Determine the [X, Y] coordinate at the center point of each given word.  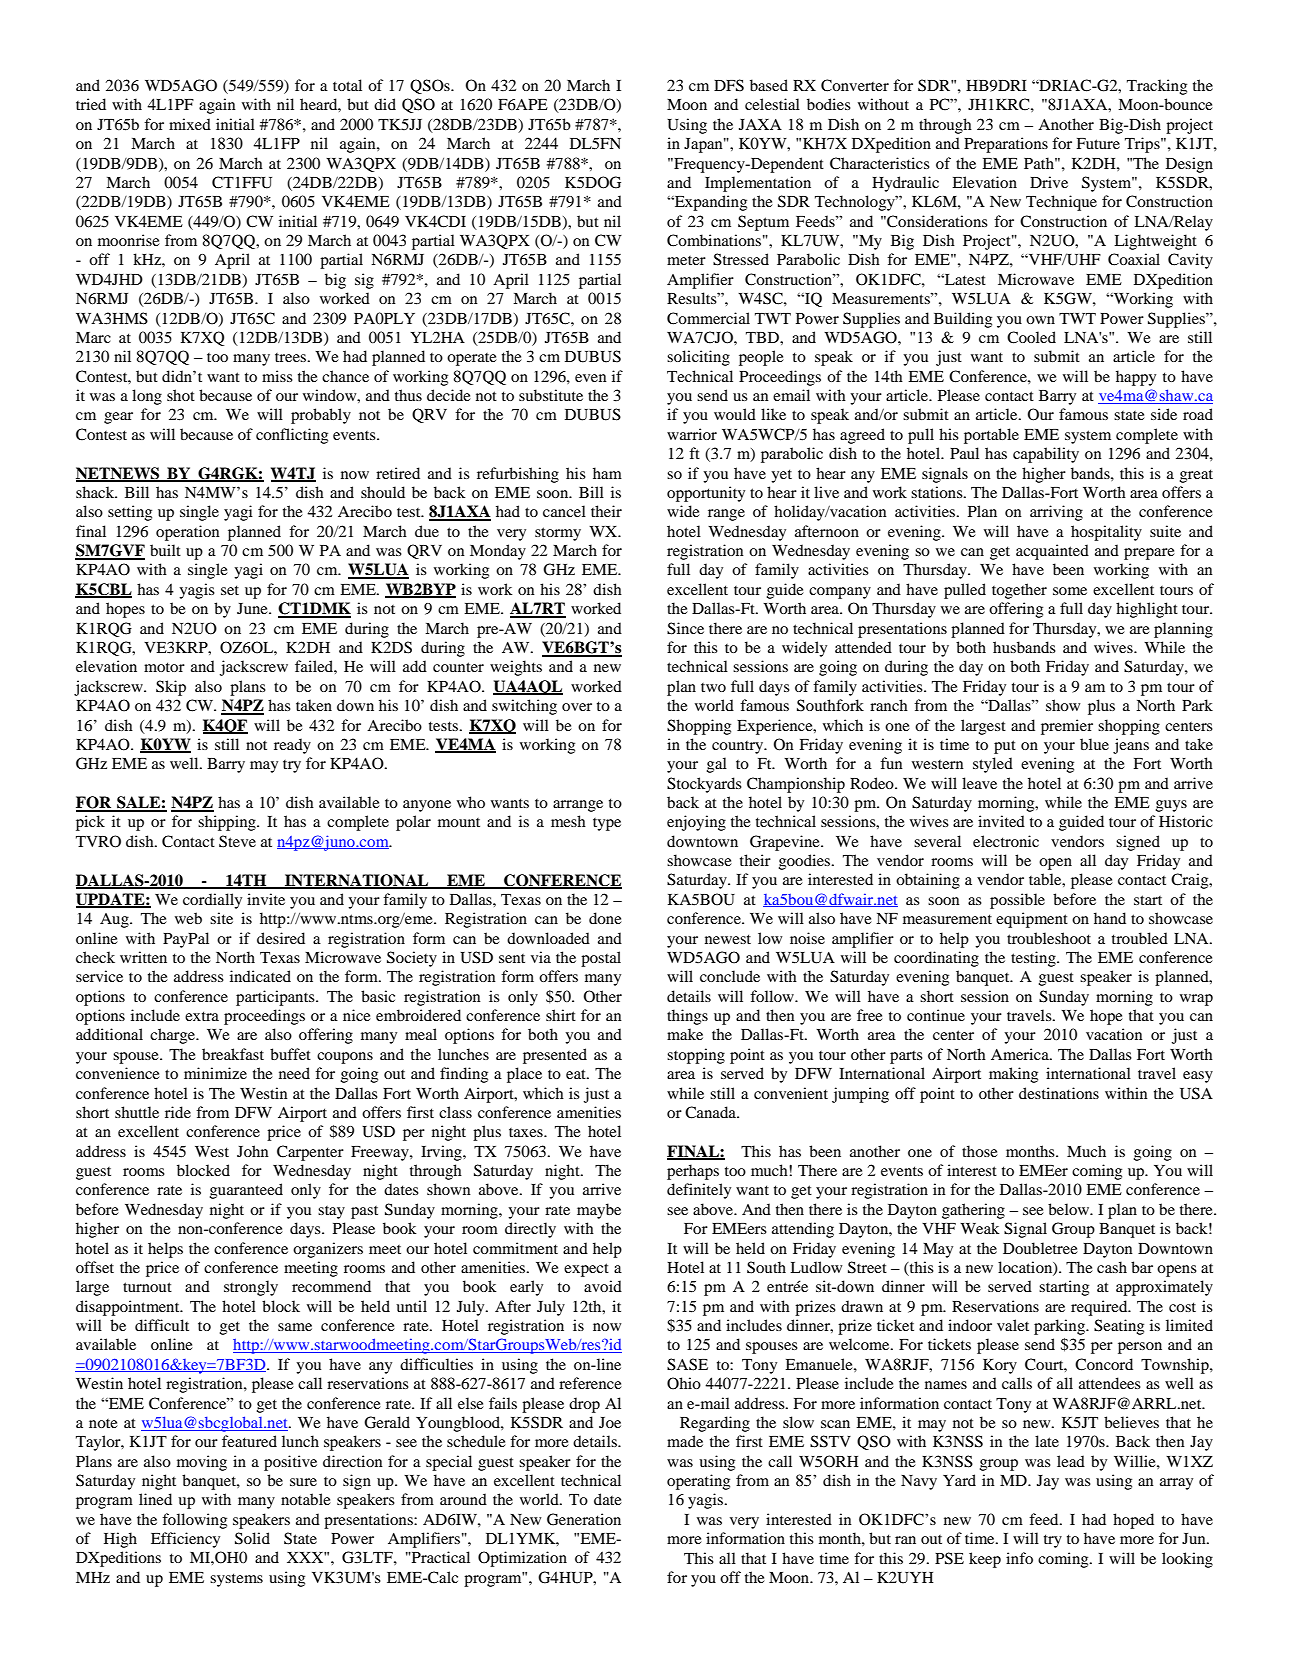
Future [1098, 143]
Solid [252, 1538]
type [607, 824]
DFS [729, 85]
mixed [190, 124]
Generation [584, 1519]
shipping [228, 823]
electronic [1006, 841]
